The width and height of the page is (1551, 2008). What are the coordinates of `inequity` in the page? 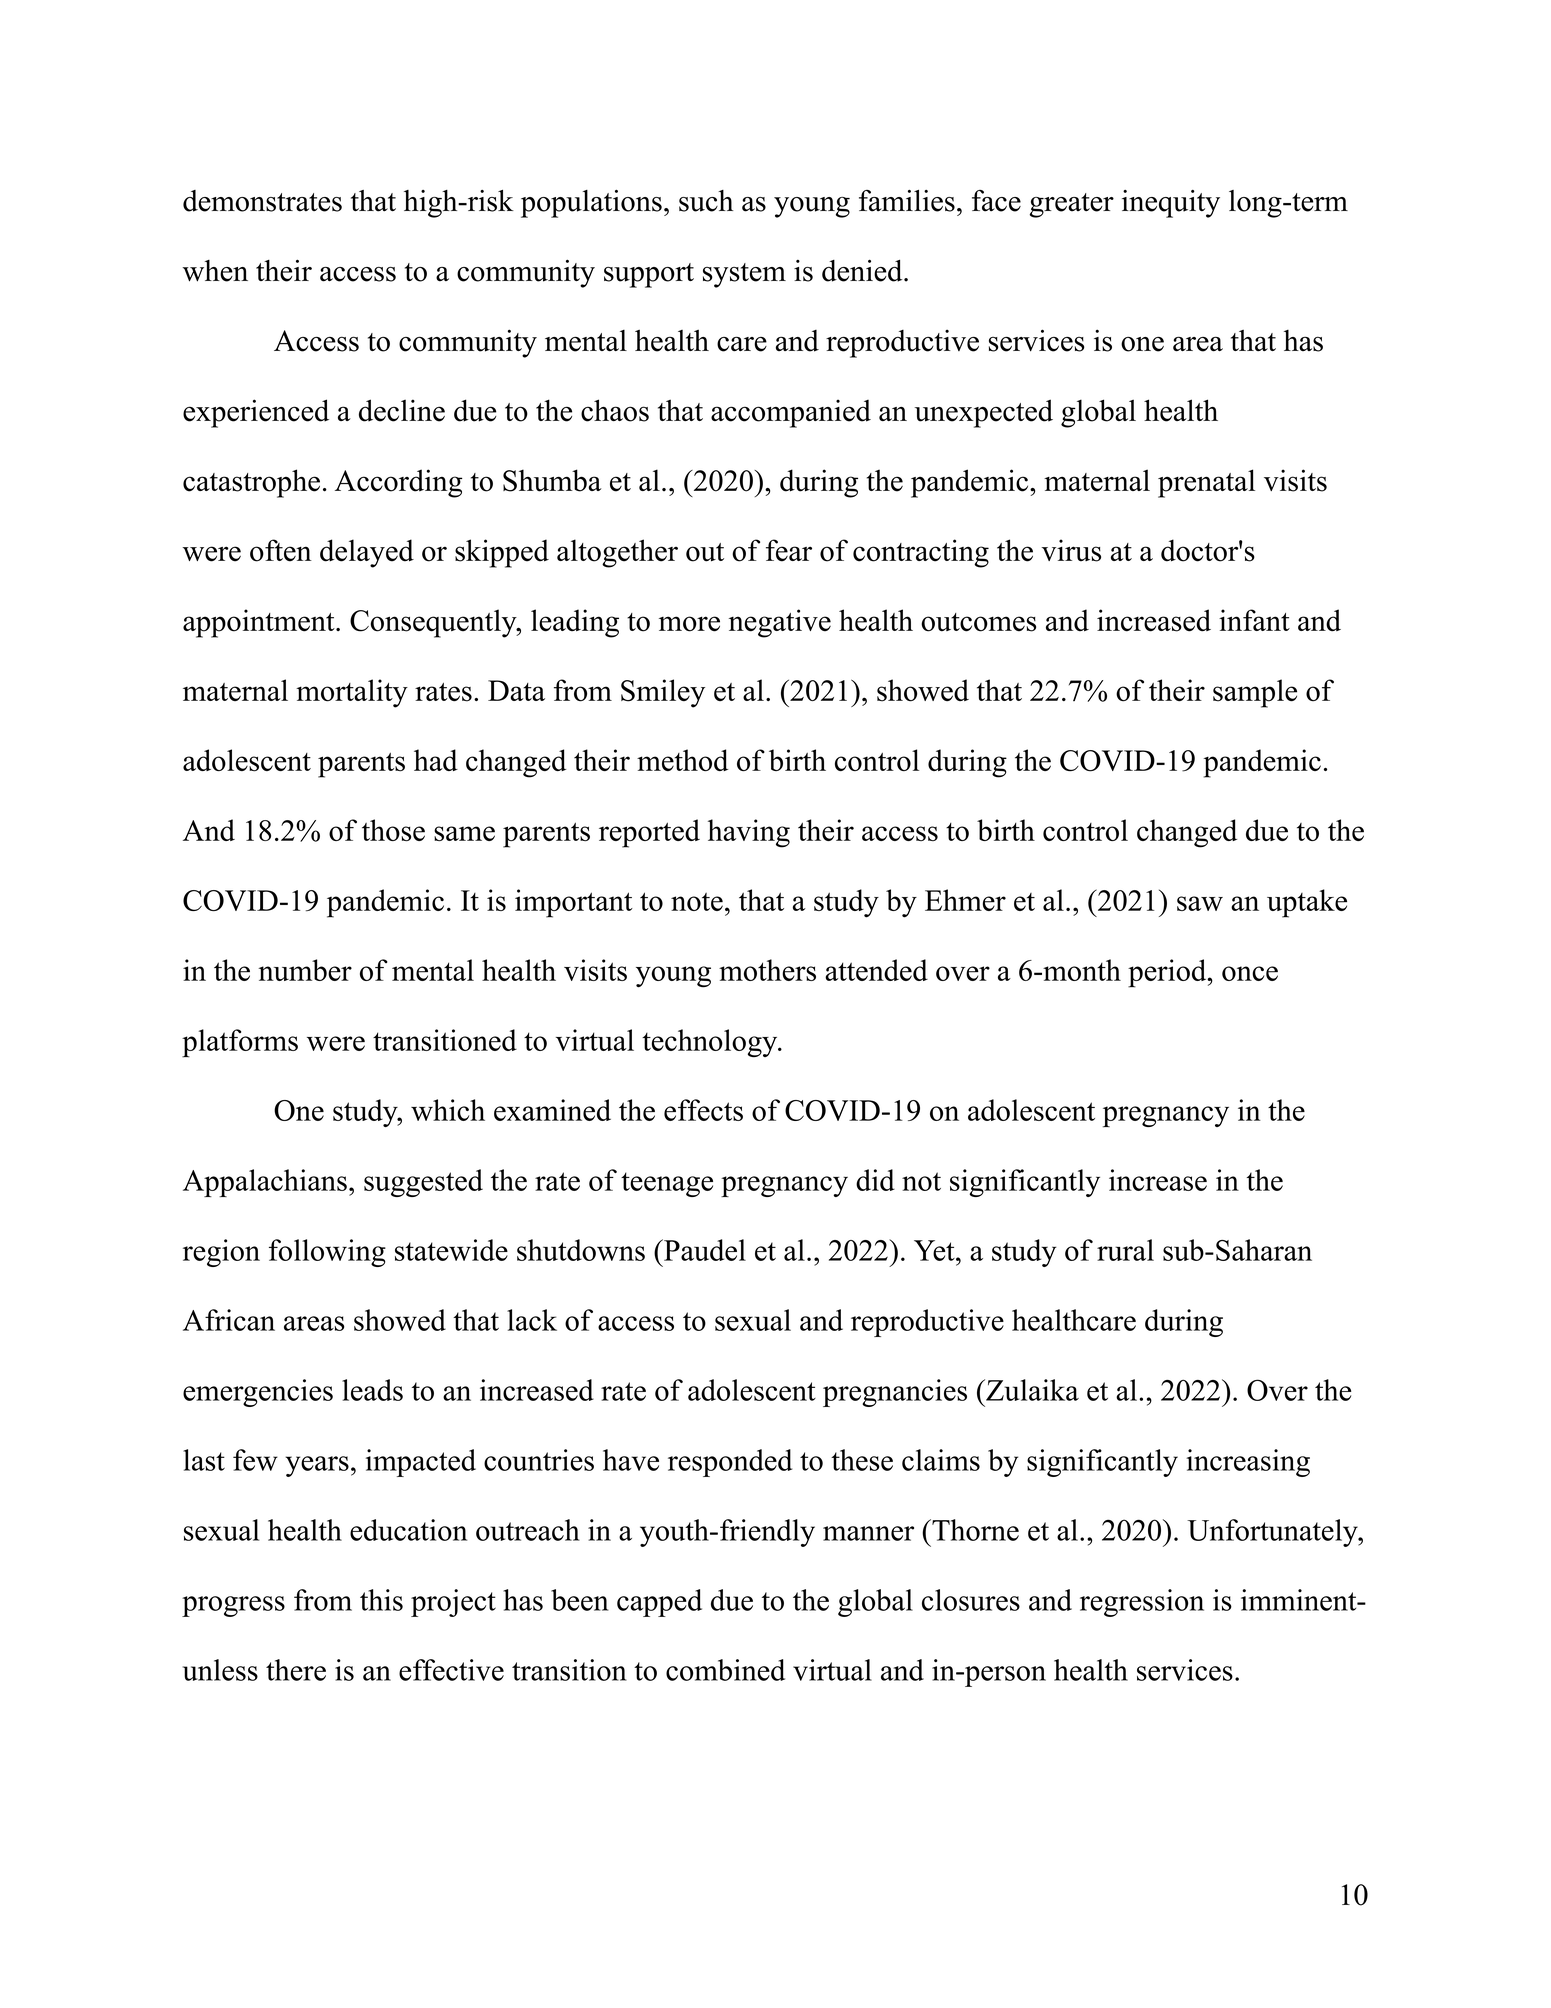 It's located at (1171, 204).
